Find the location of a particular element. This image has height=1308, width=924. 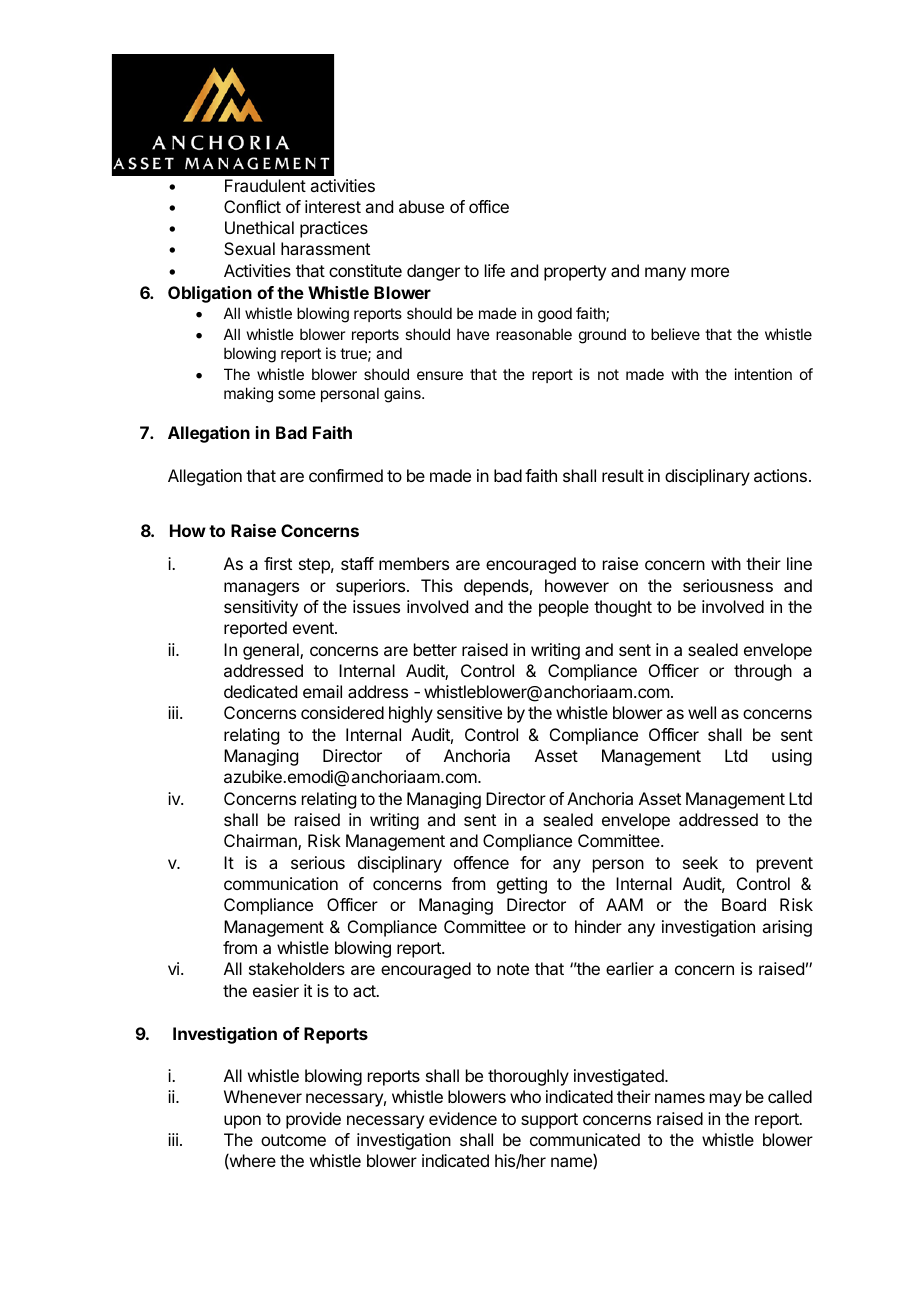

more is located at coordinates (710, 272).
